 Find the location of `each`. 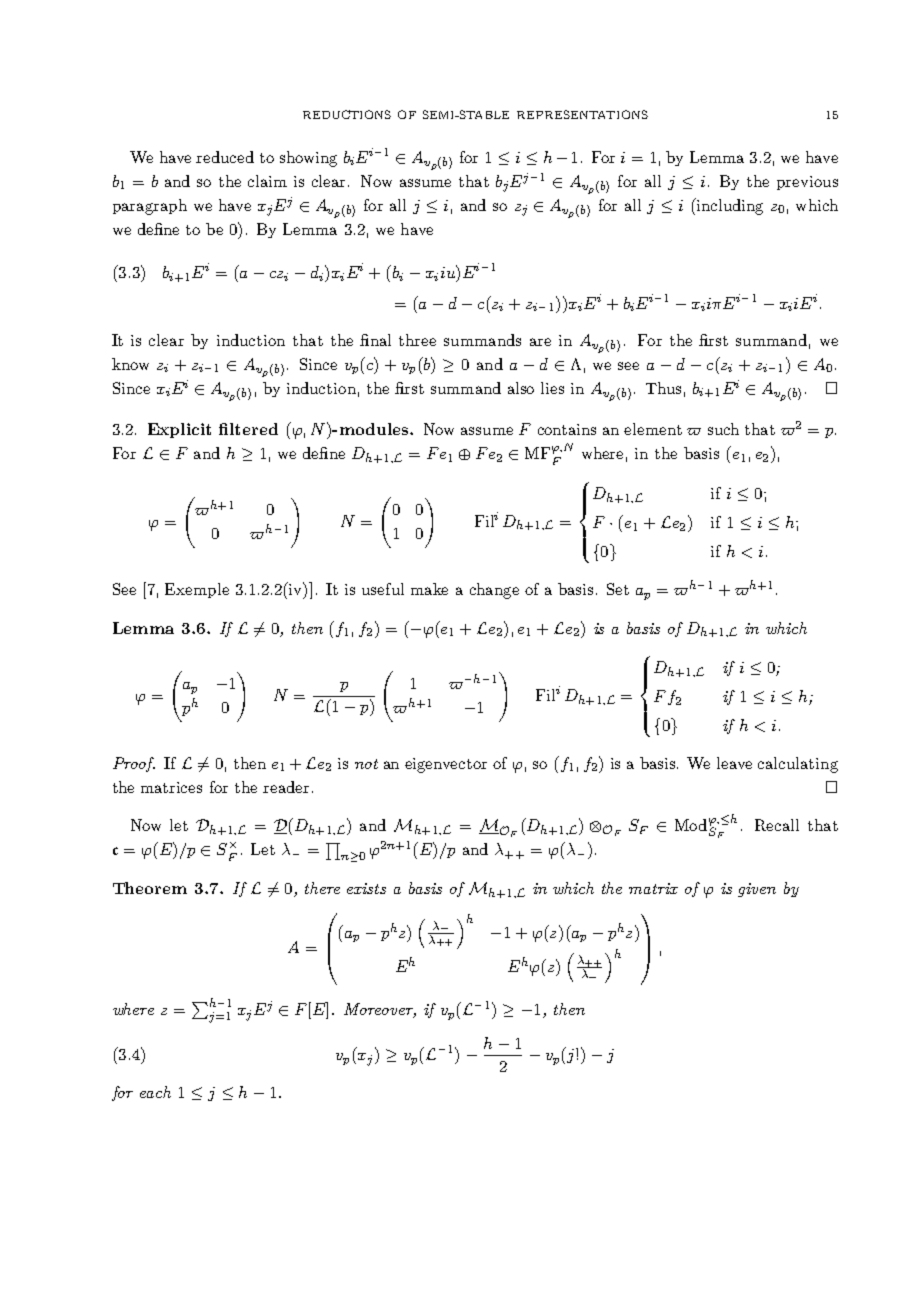

each is located at coordinates (155, 1092).
